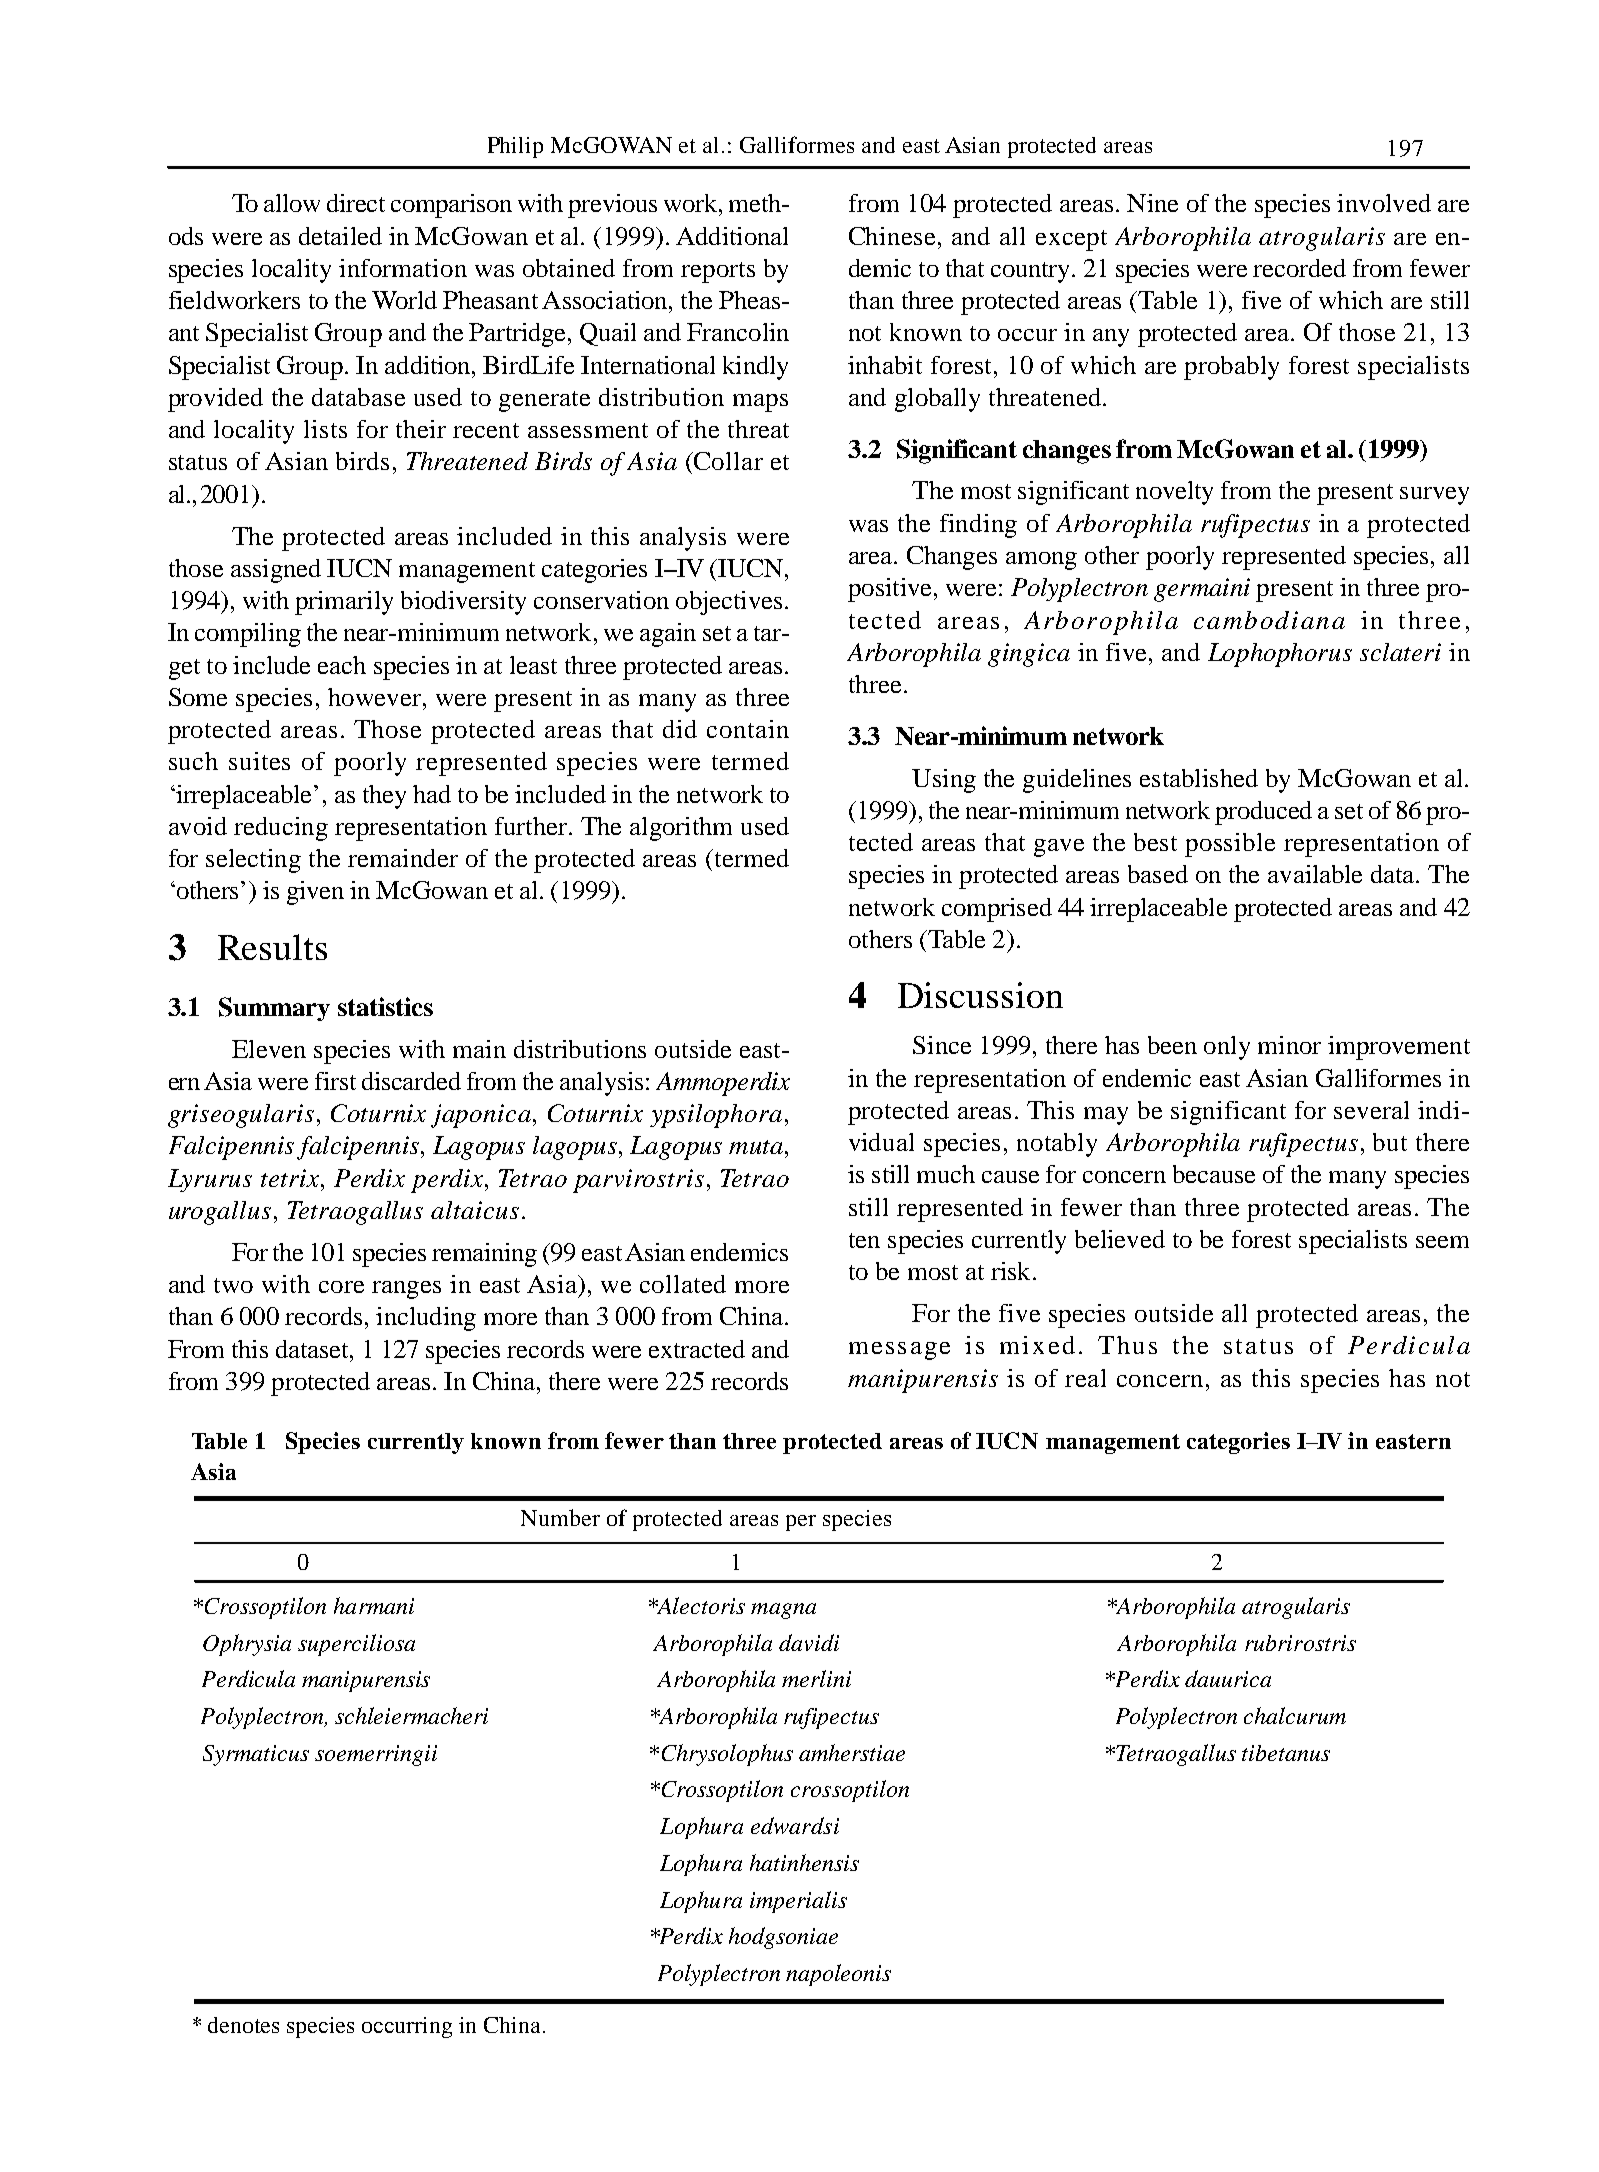 This image has height=2172, width=1599. I want to click on first, so click(335, 1081).
